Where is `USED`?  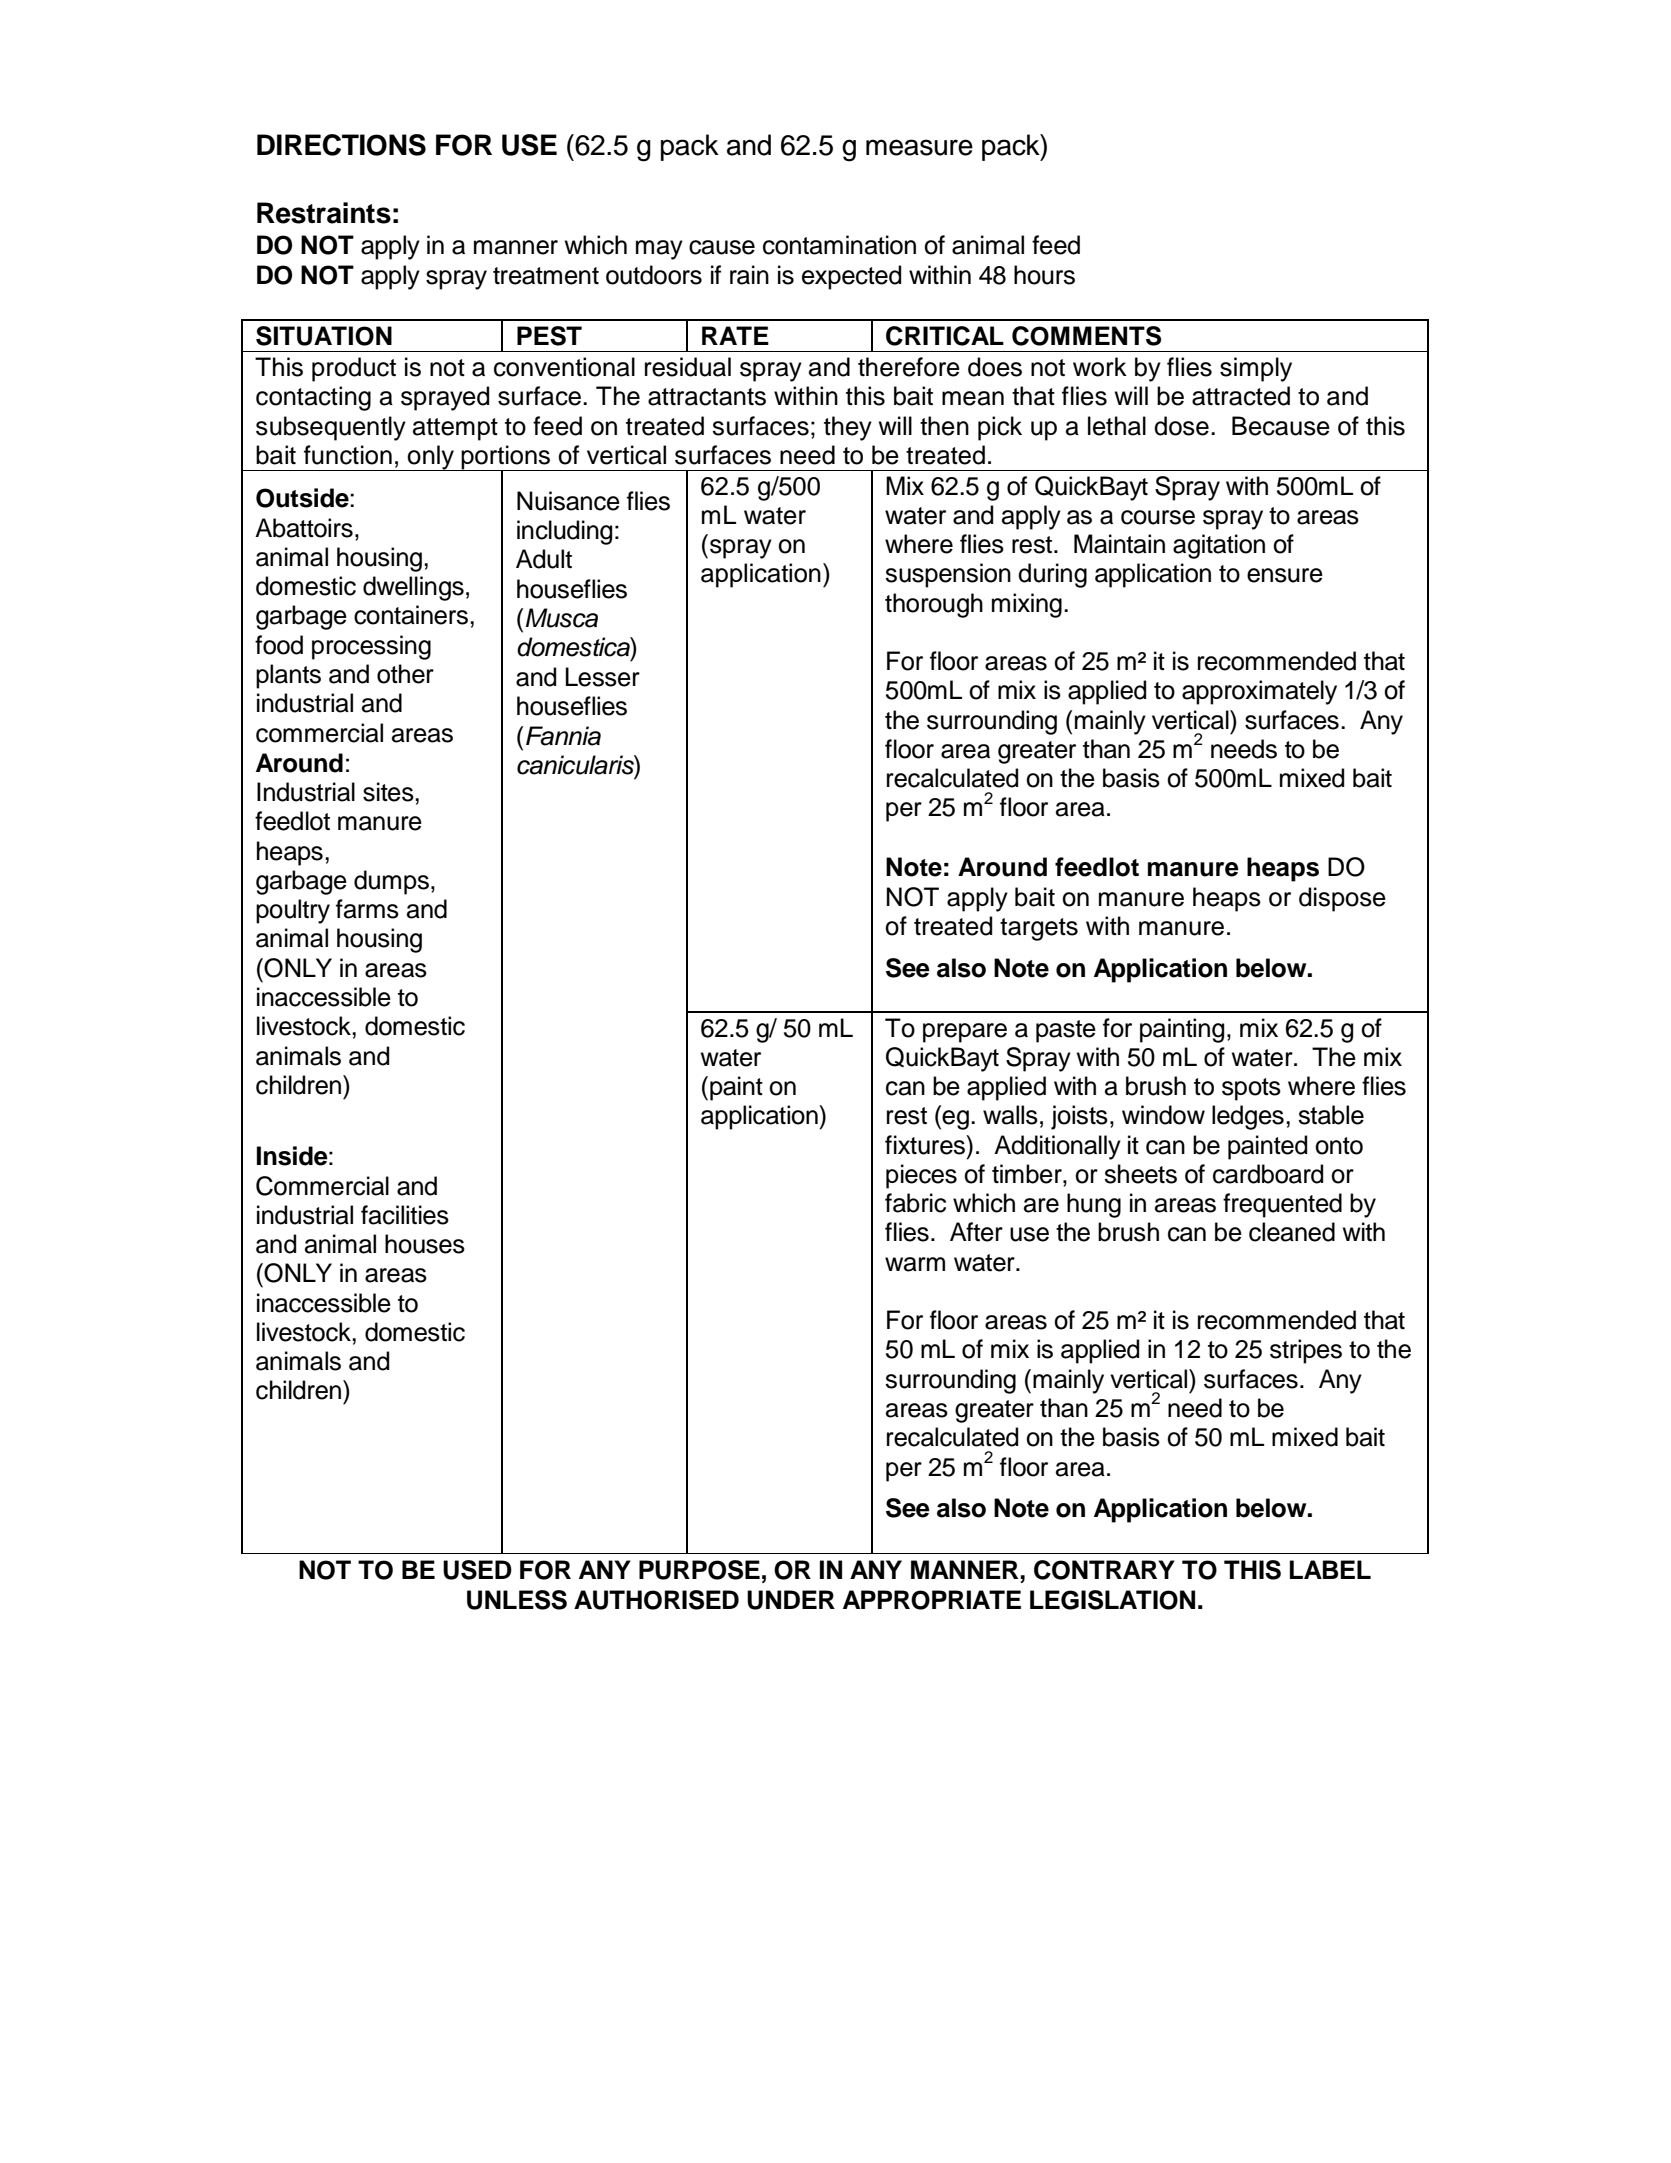
USED is located at coordinates (477, 1570).
